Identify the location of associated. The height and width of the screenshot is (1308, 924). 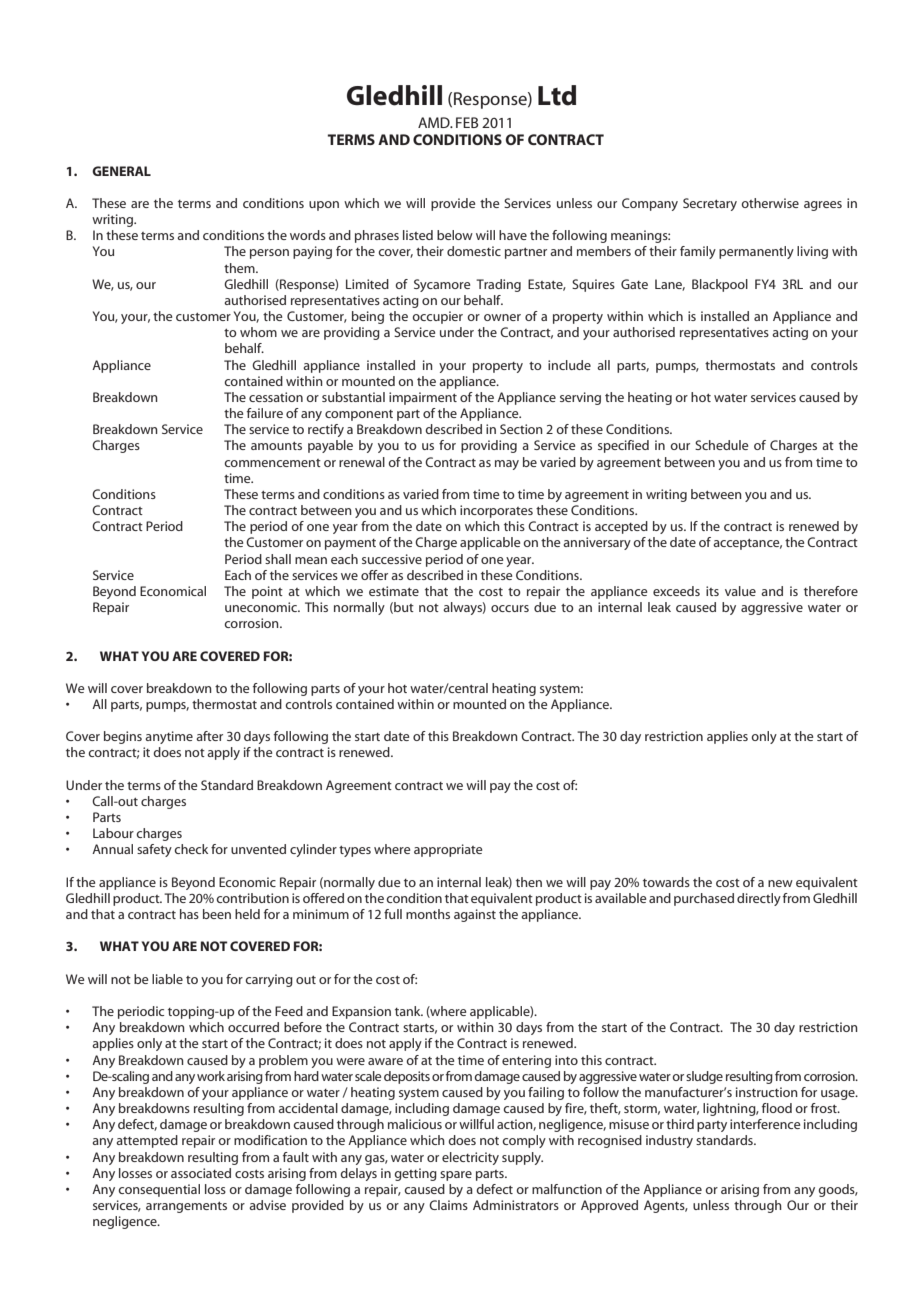
(201, 1173).
